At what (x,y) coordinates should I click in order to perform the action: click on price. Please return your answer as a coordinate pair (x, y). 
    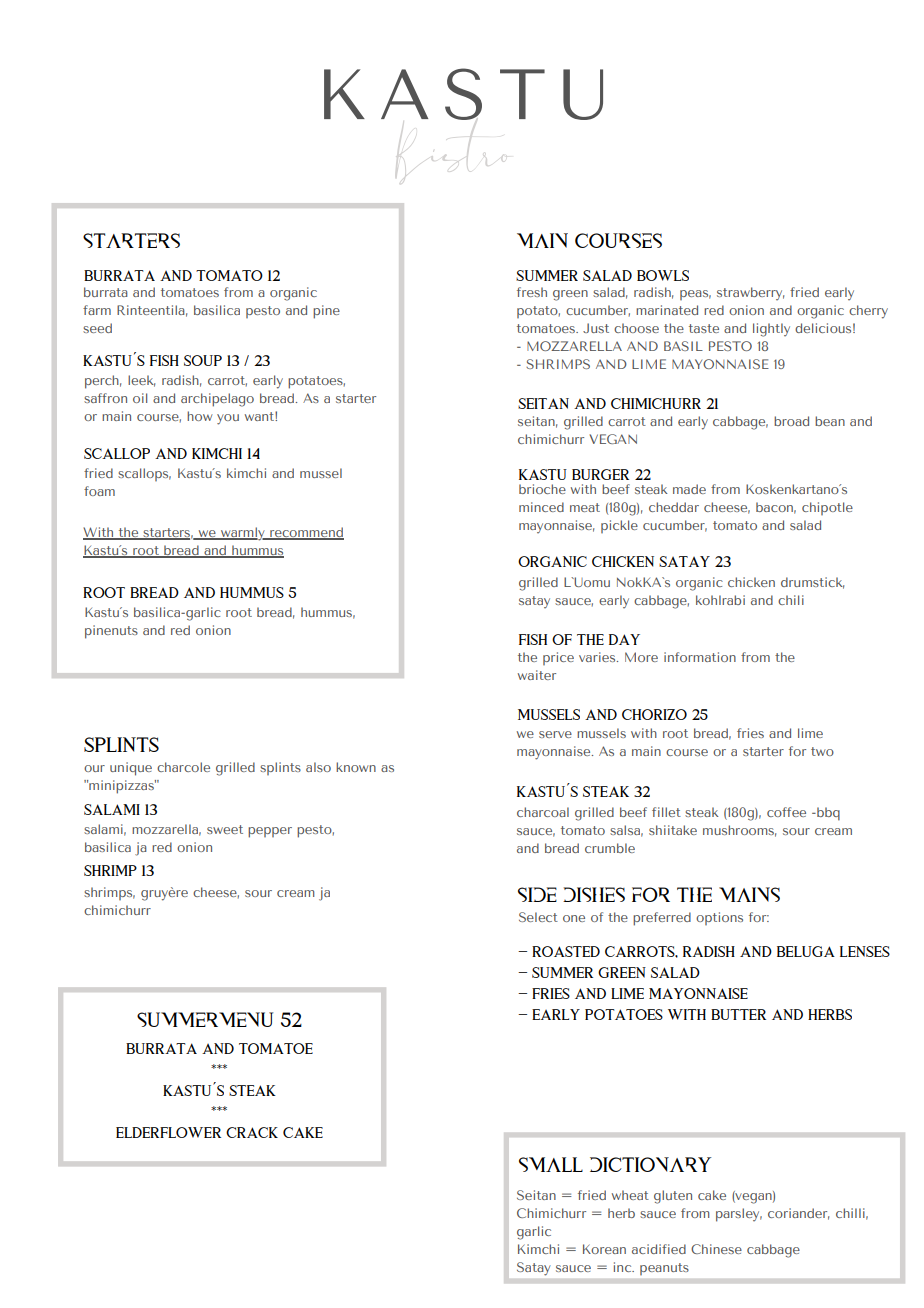
    Looking at the image, I should click on (558, 658).
